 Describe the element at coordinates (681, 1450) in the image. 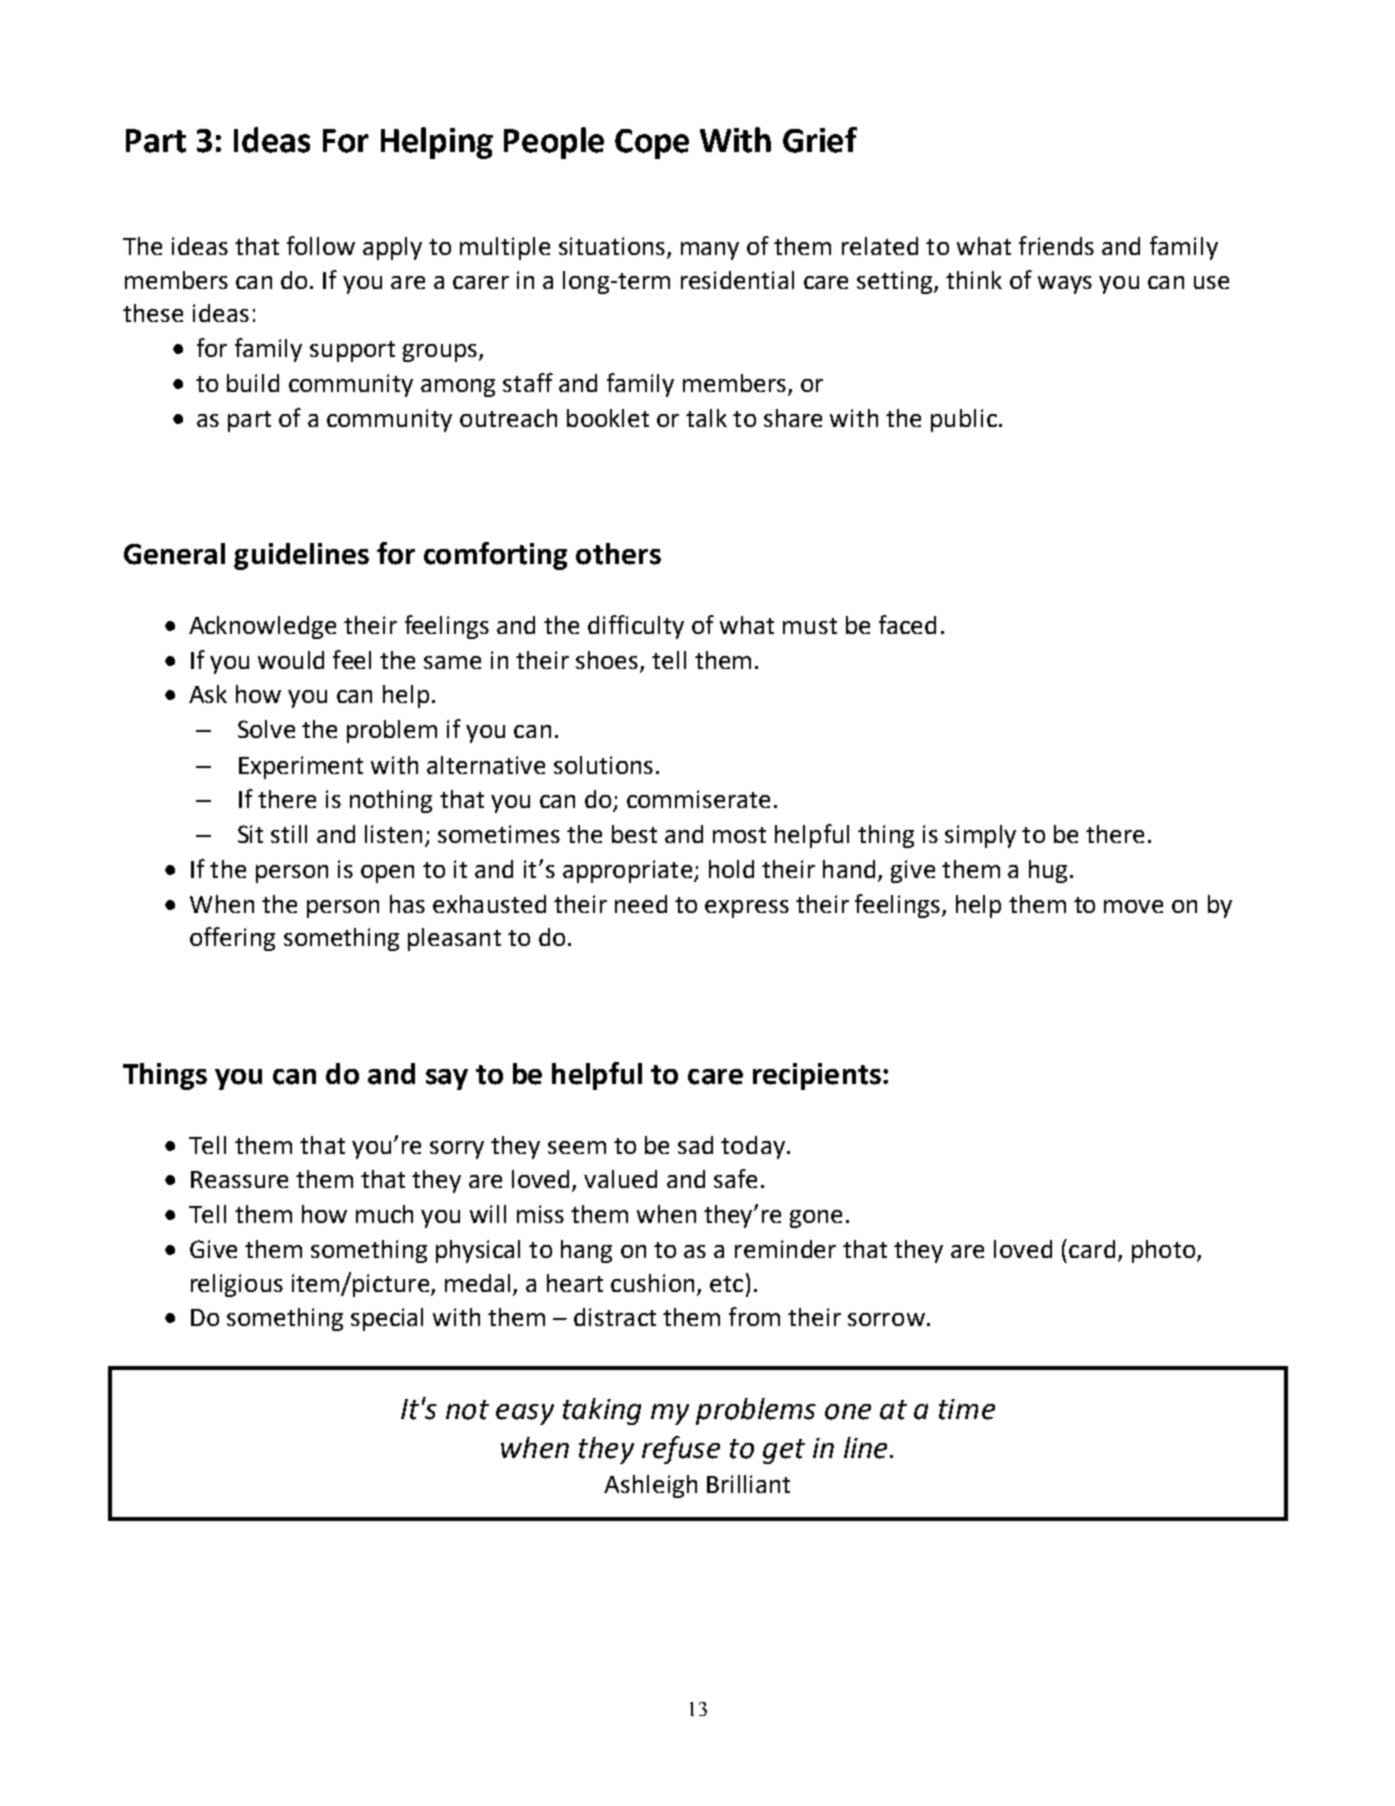

I see `refuse` at that location.
